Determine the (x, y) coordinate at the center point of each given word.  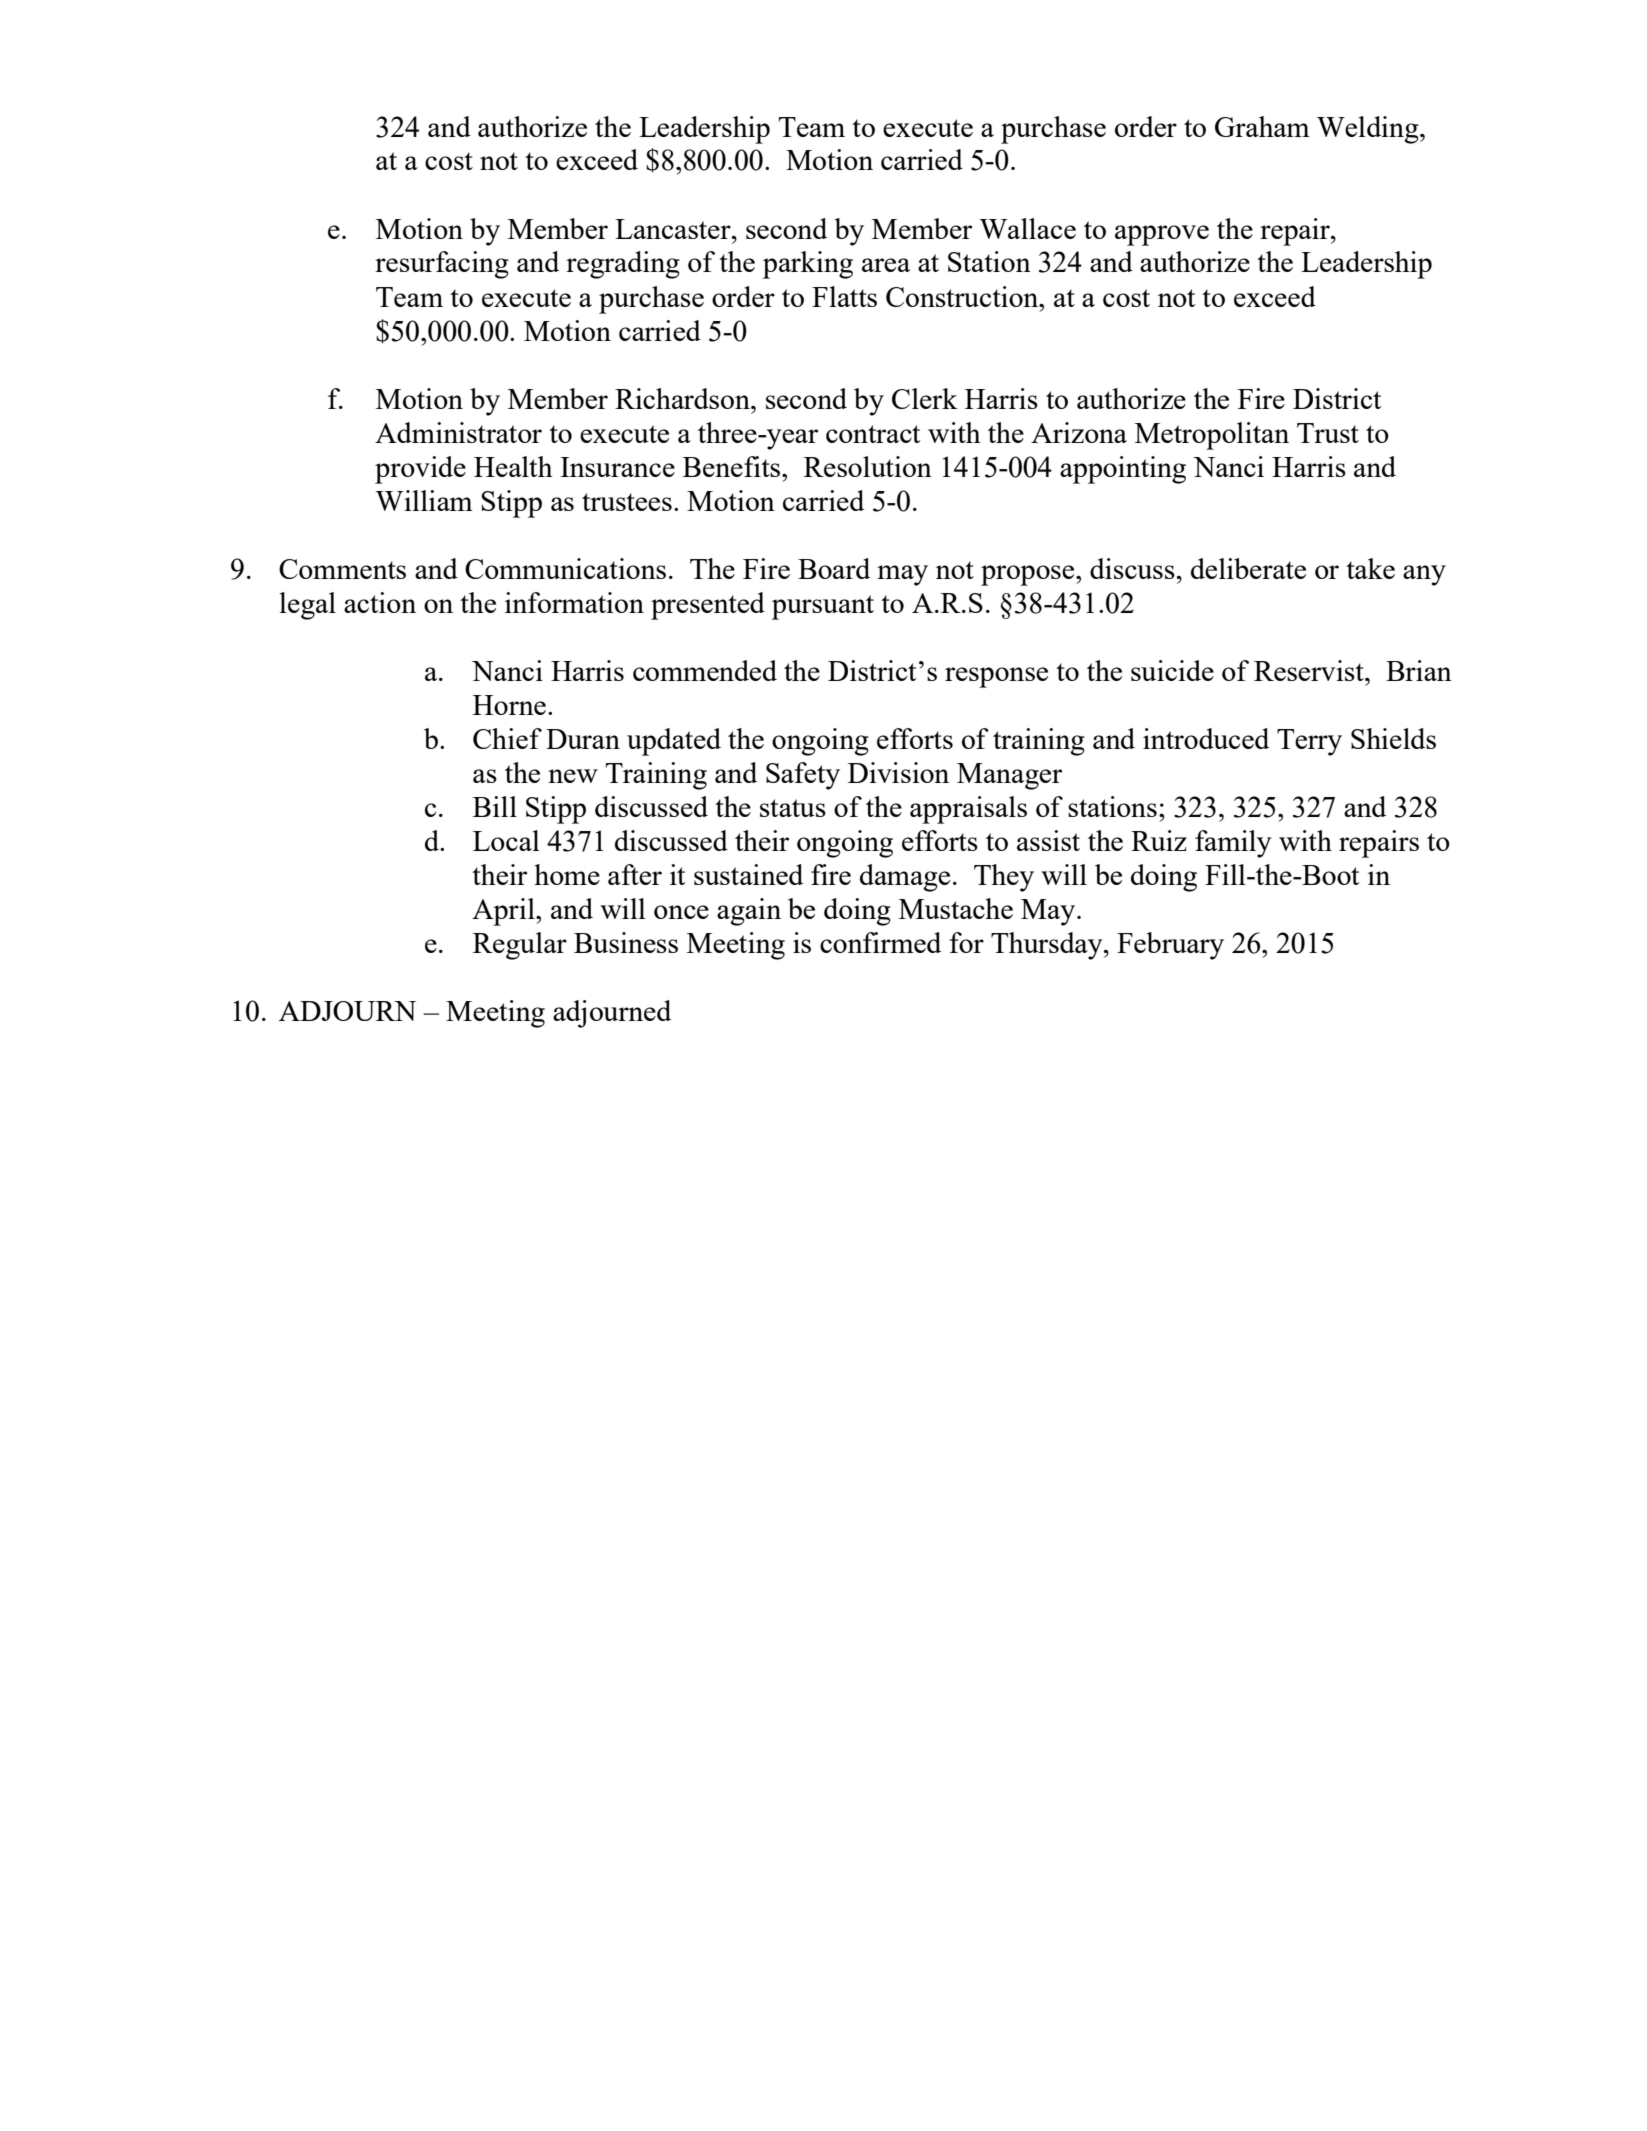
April (504, 912)
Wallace (1027, 228)
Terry (1309, 742)
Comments (342, 569)
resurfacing (442, 265)
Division (898, 772)
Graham (1262, 126)
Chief (507, 738)
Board (834, 568)
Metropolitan (1212, 436)
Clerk (925, 398)
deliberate (1248, 568)
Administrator (458, 432)
